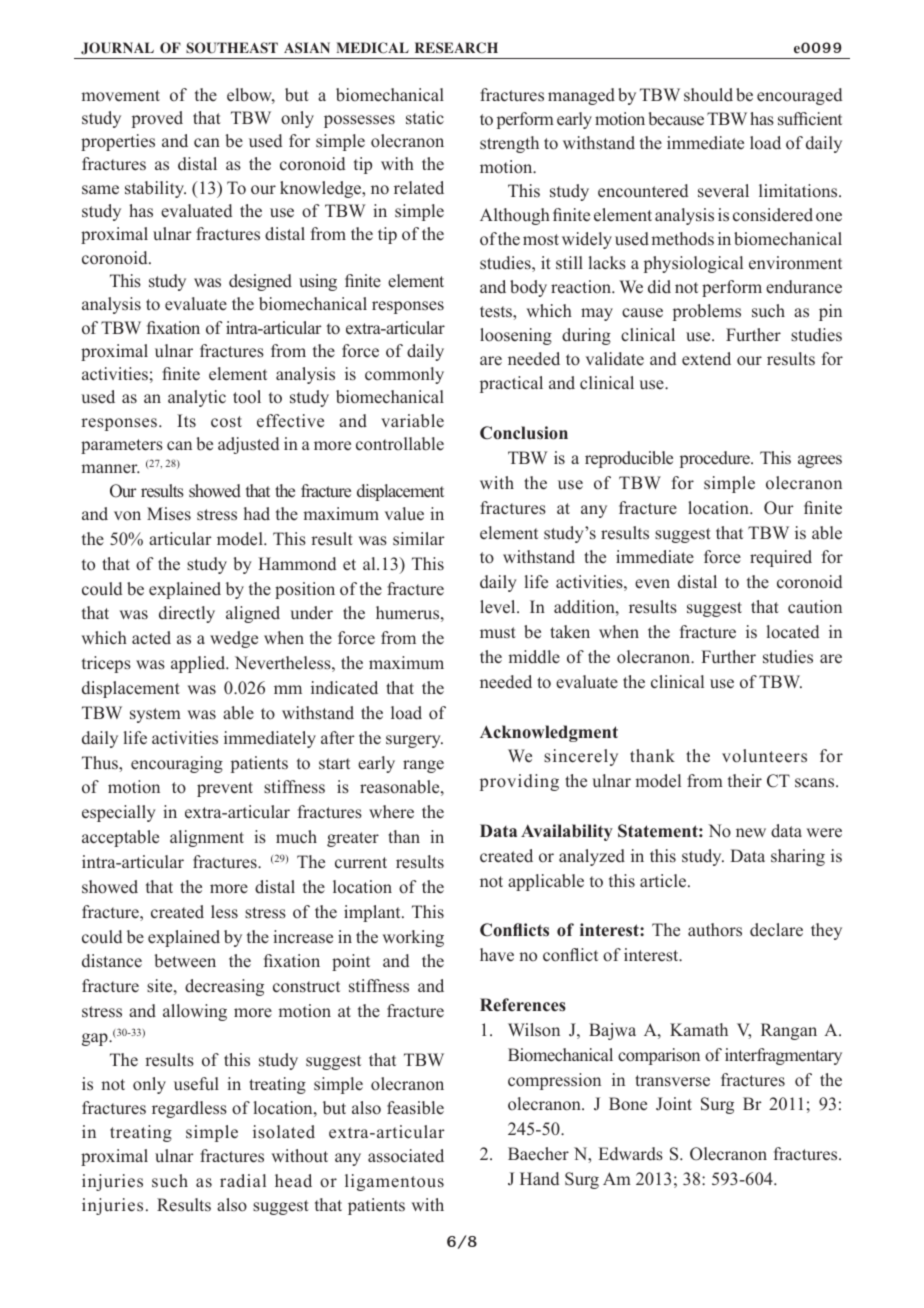 Image resolution: width=924 pixels, height=1308 pixels. Describe the element at coordinates (243, 1180) in the screenshot. I see `radial` at that location.
